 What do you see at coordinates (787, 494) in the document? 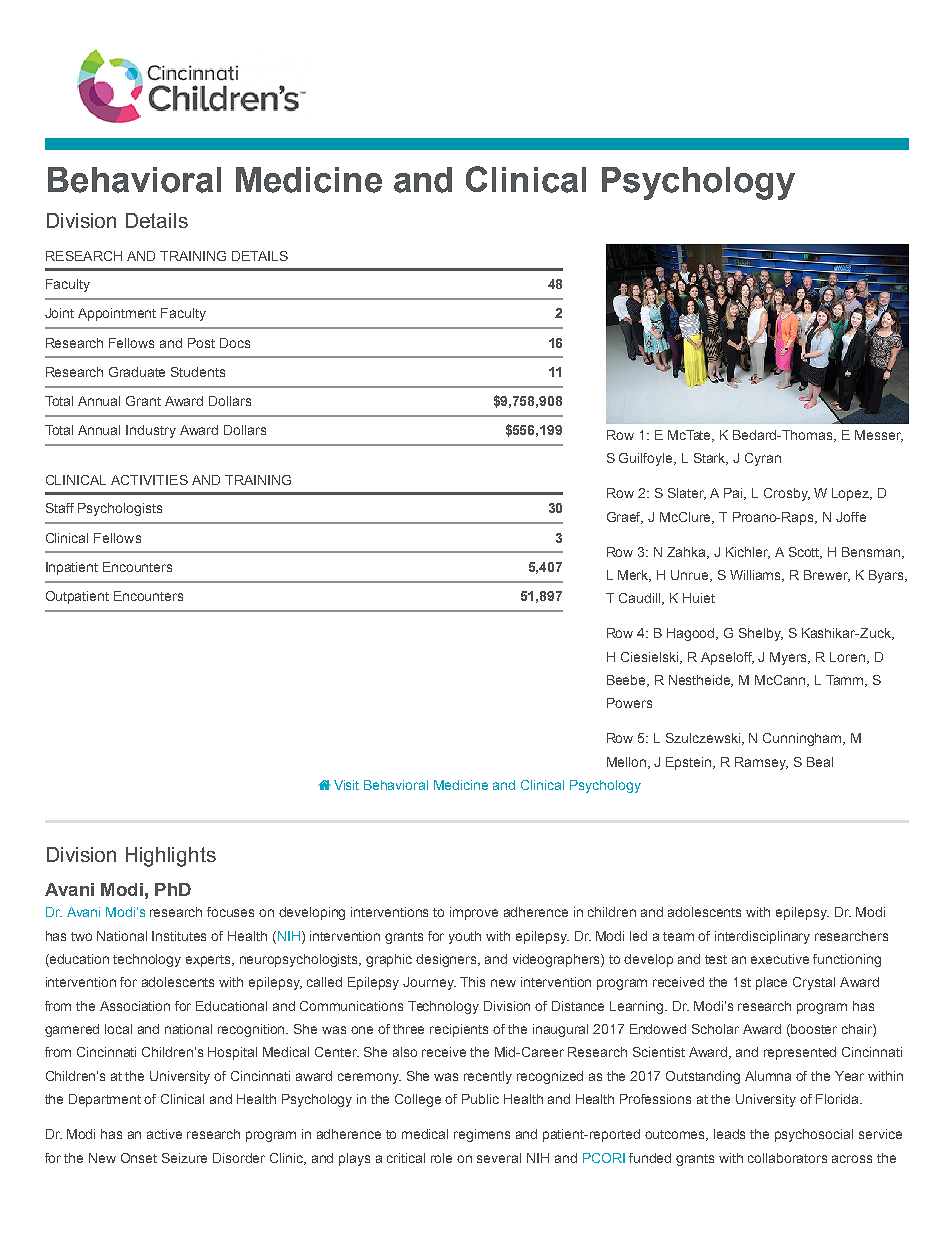
I see `Crosby` at bounding box center [787, 494].
